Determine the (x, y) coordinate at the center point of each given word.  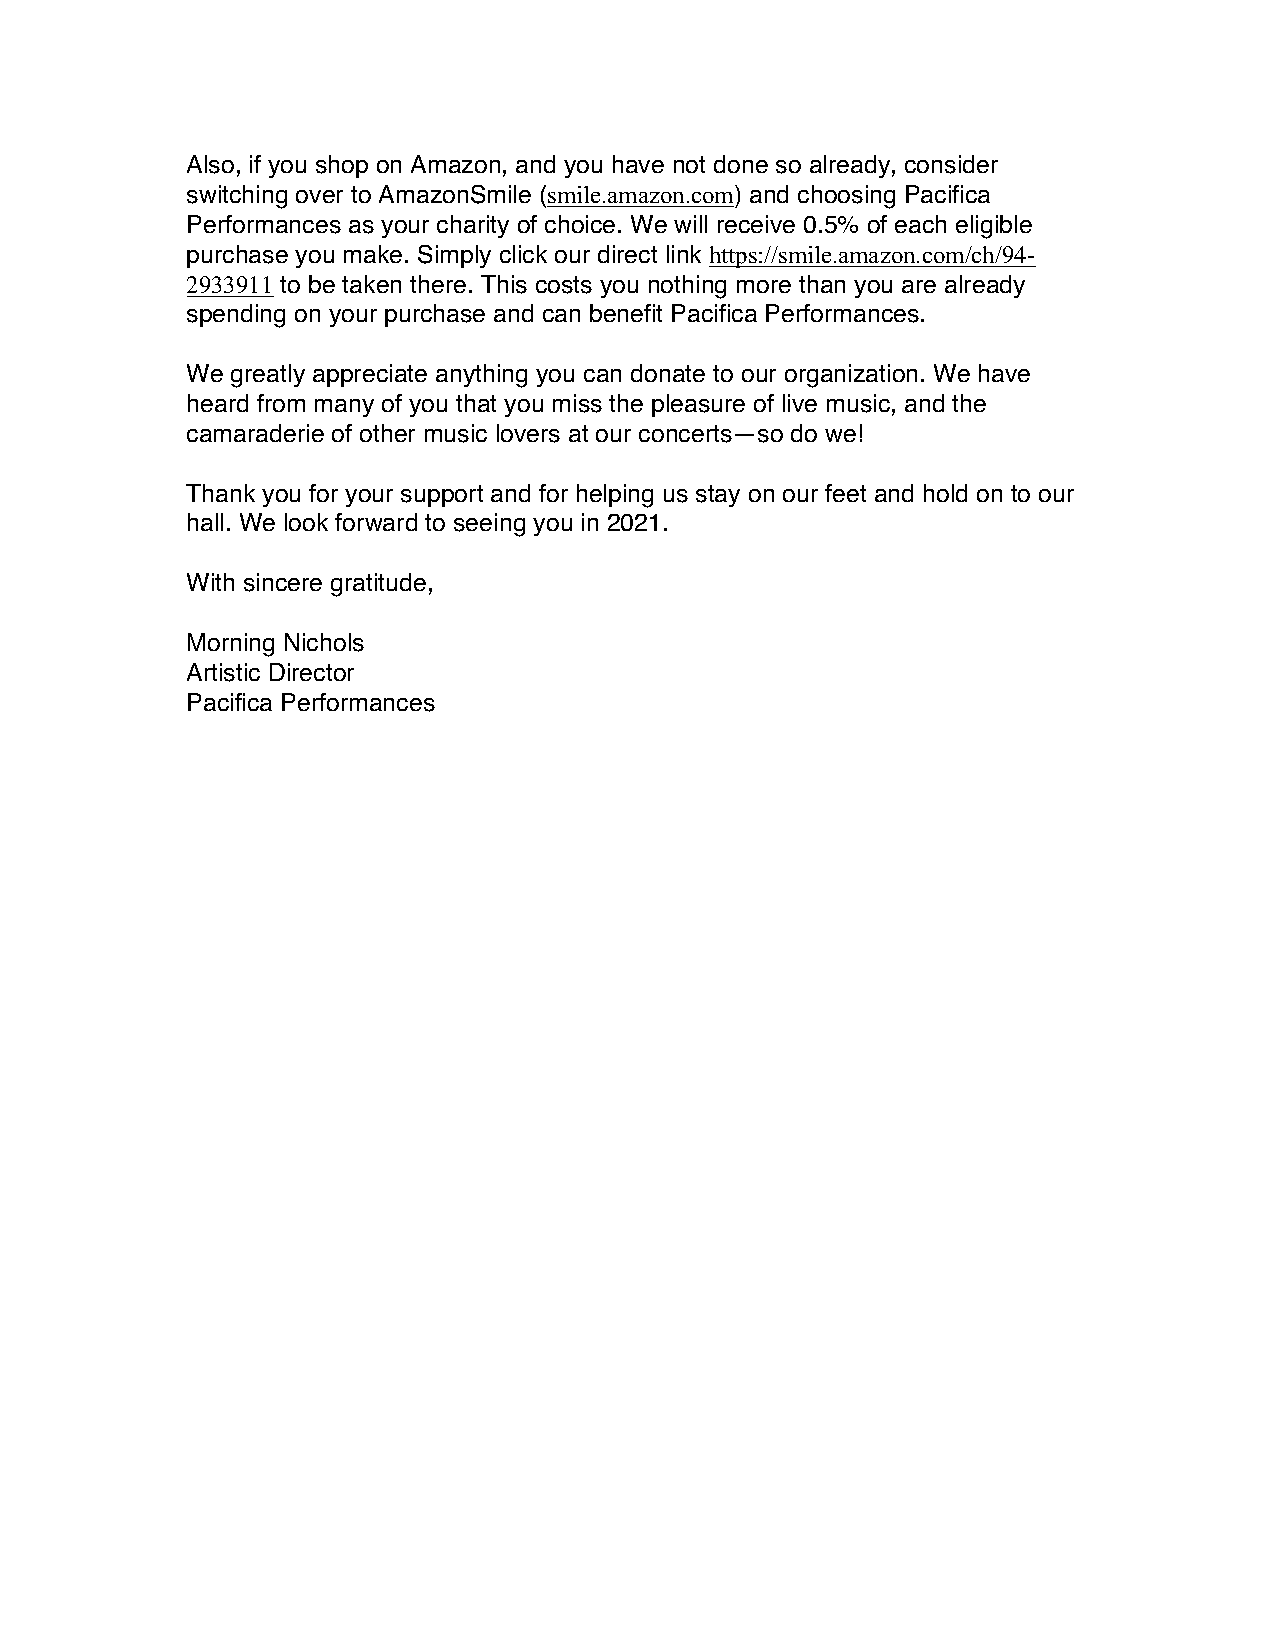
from (281, 403)
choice (580, 224)
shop (342, 166)
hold (945, 493)
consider (951, 164)
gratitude (378, 585)
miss (577, 403)
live (800, 403)
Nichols (324, 642)
